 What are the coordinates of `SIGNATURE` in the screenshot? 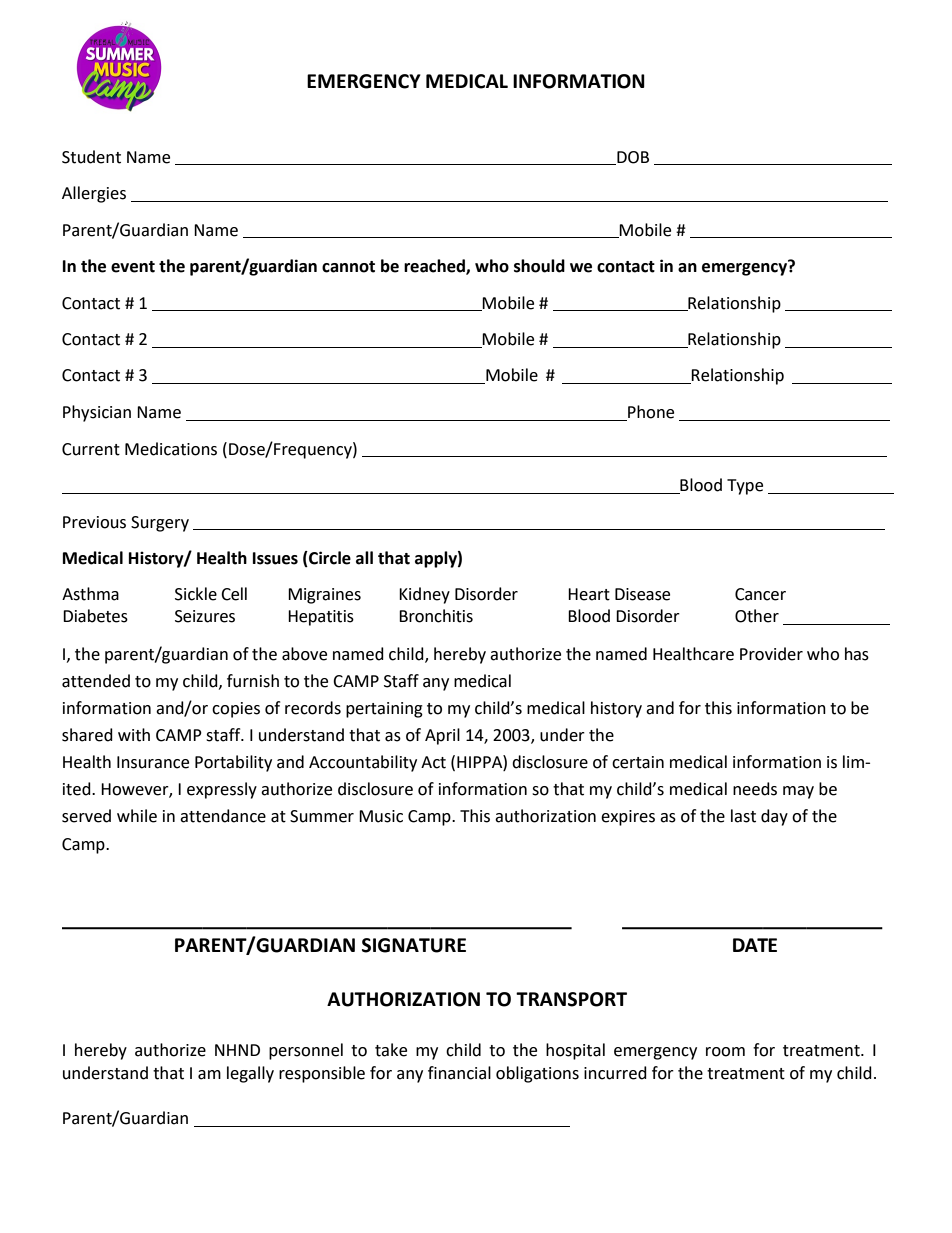 It's located at (414, 945).
